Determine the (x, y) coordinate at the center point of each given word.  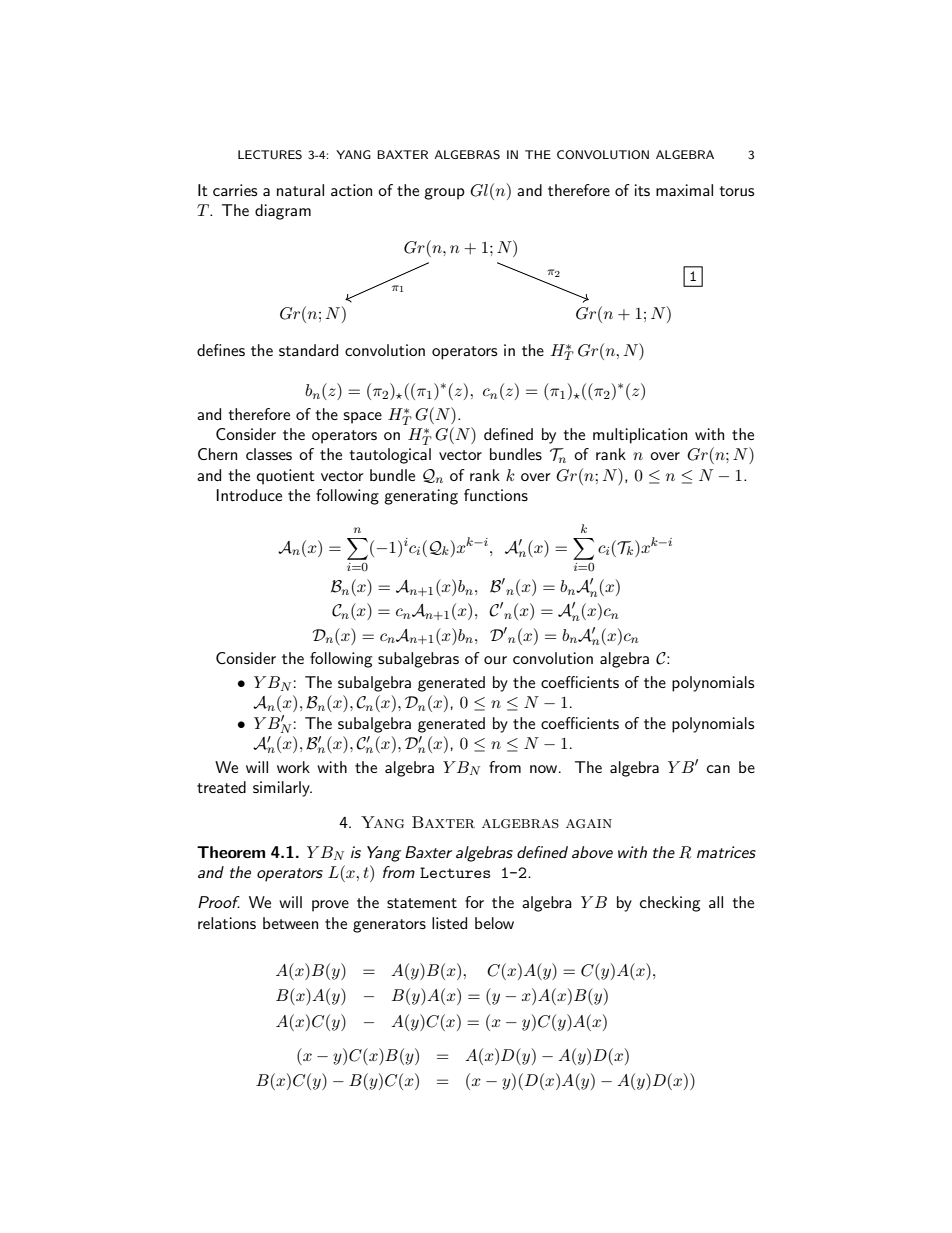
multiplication (640, 436)
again (589, 824)
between (290, 923)
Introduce (249, 495)
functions (496, 495)
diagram (283, 212)
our (495, 660)
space (363, 418)
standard (308, 350)
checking (670, 904)
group (444, 194)
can (718, 769)
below (494, 923)
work (293, 767)
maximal (684, 190)
